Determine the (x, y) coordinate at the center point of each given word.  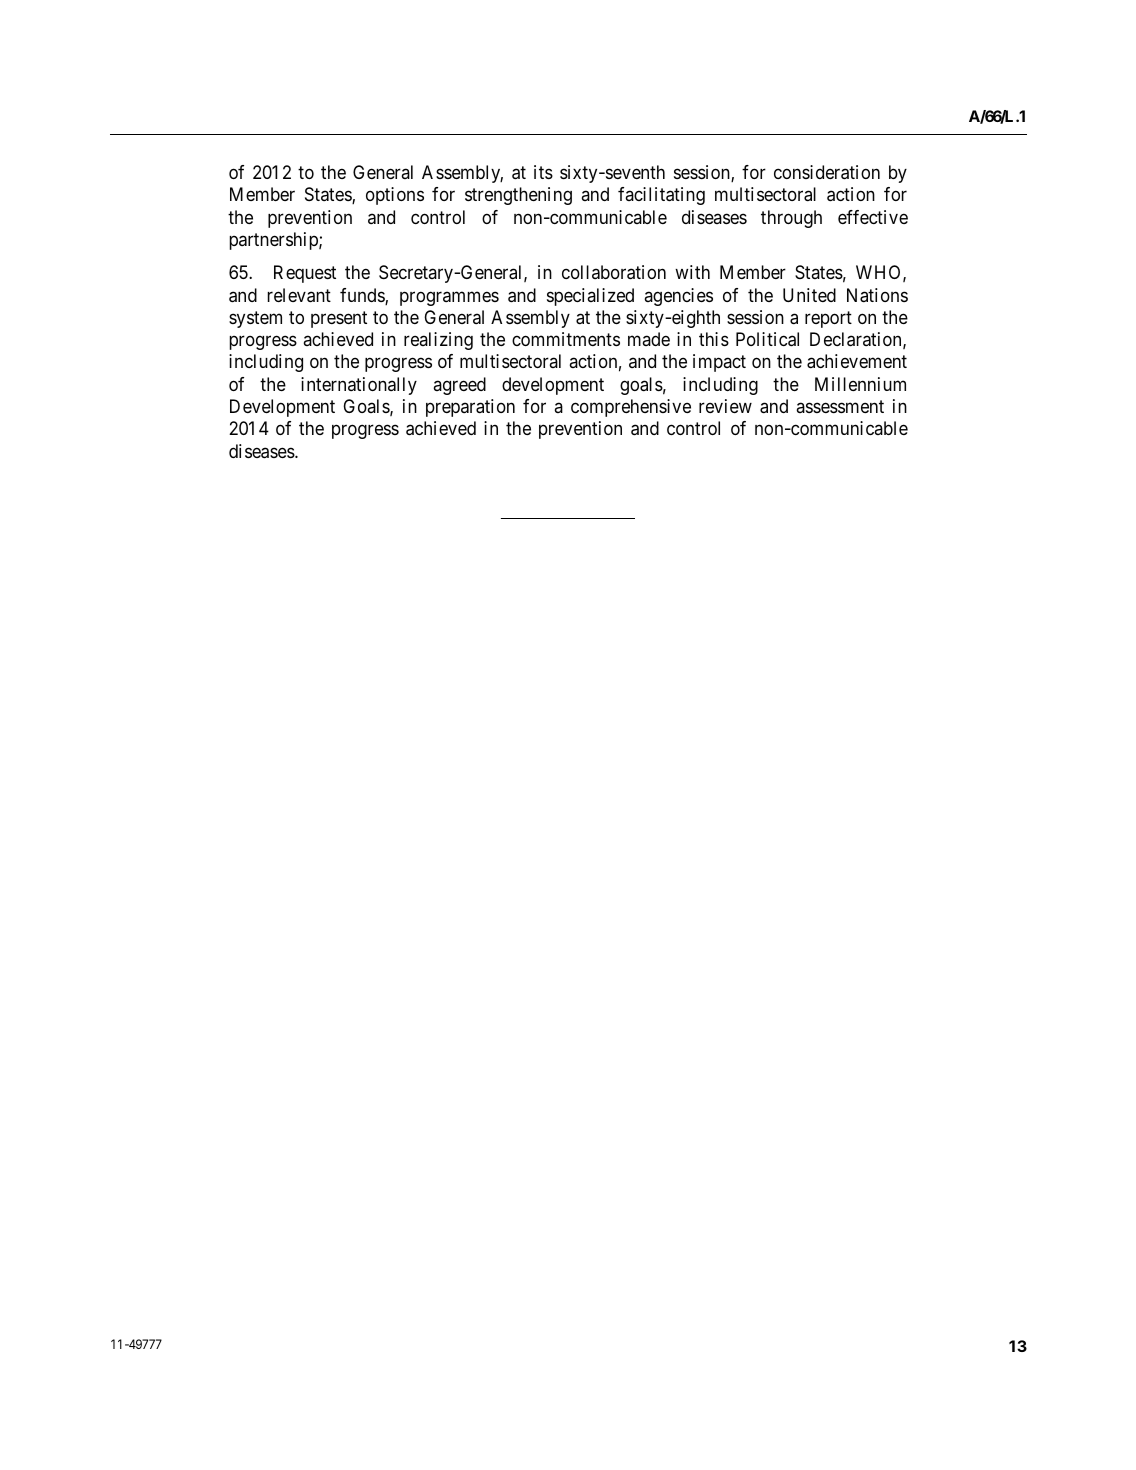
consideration (827, 172)
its (543, 172)
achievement (857, 361)
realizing (438, 341)
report (828, 319)
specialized (590, 297)
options (395, 196)
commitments (566, 339)
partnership (275, 241)
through (791, 219)
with (692, 272)
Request (305, 274)
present (339, 319)
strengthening (518, 196)
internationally (359, 386)
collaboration (614, 272)
